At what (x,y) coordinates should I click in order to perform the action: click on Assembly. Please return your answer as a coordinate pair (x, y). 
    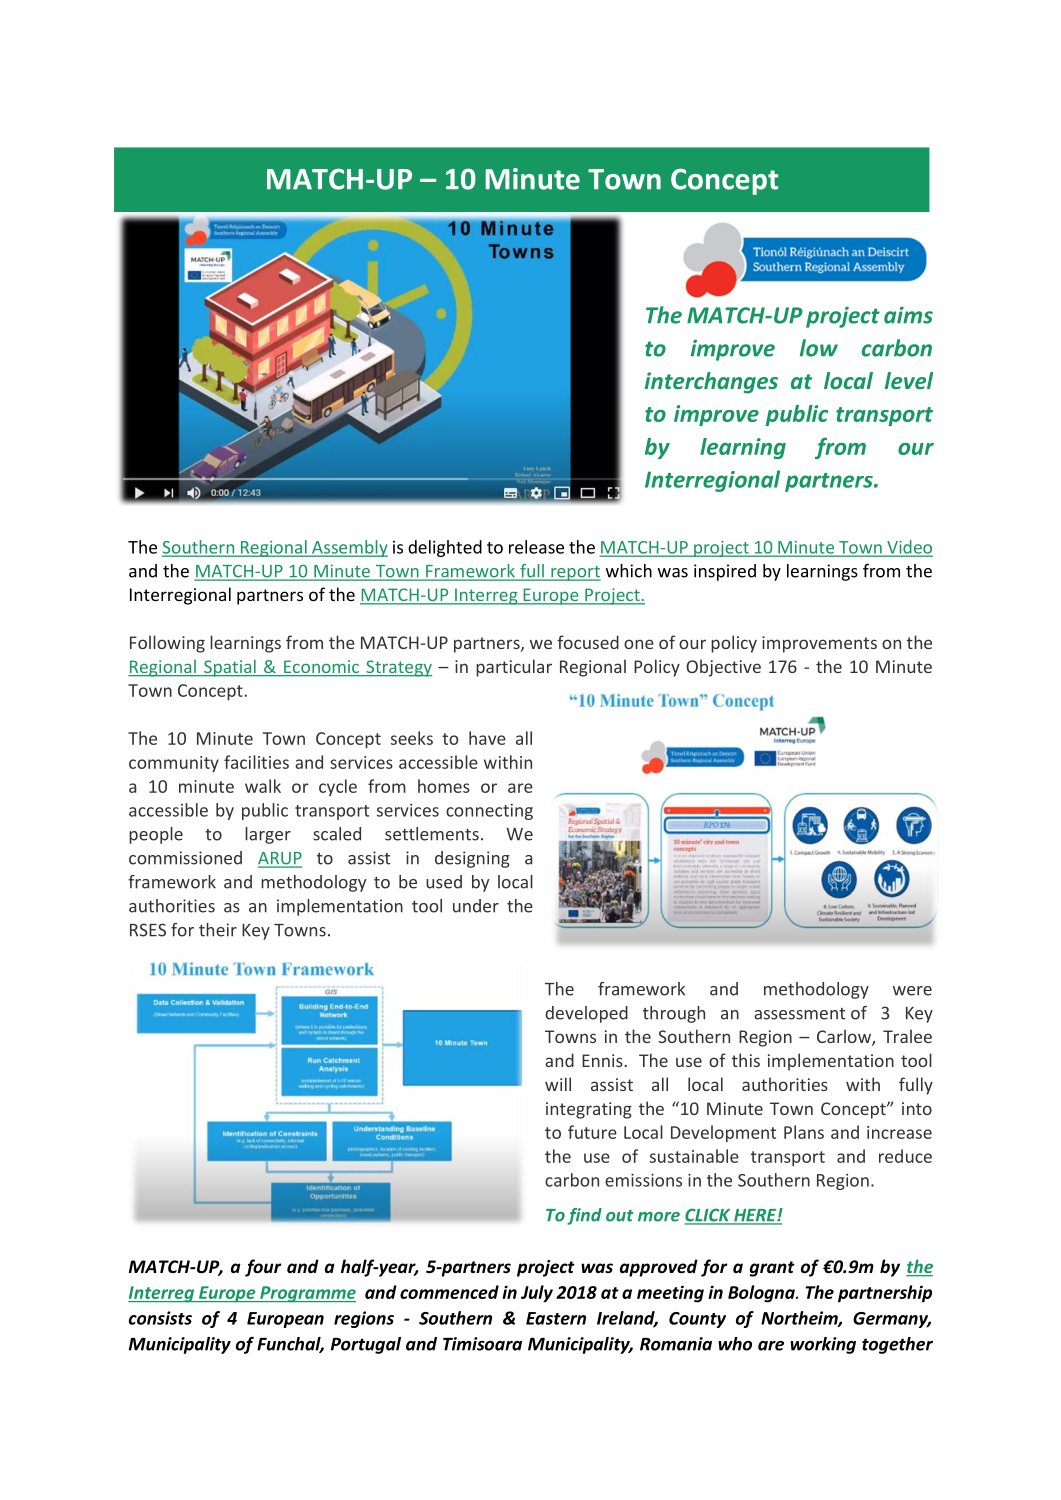
    Looking at the image, I should click on (349, 548).
